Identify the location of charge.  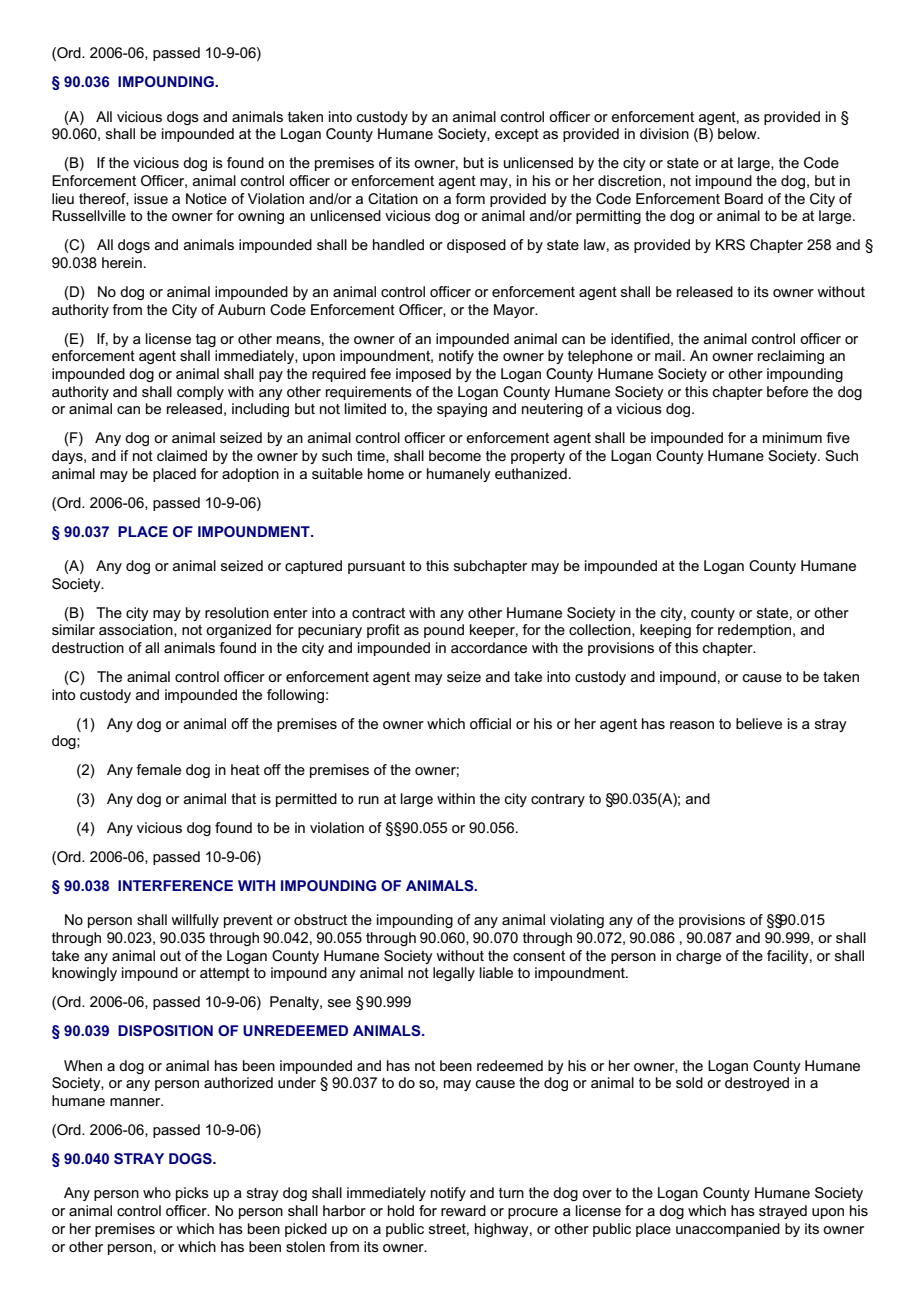
(698, 957).
